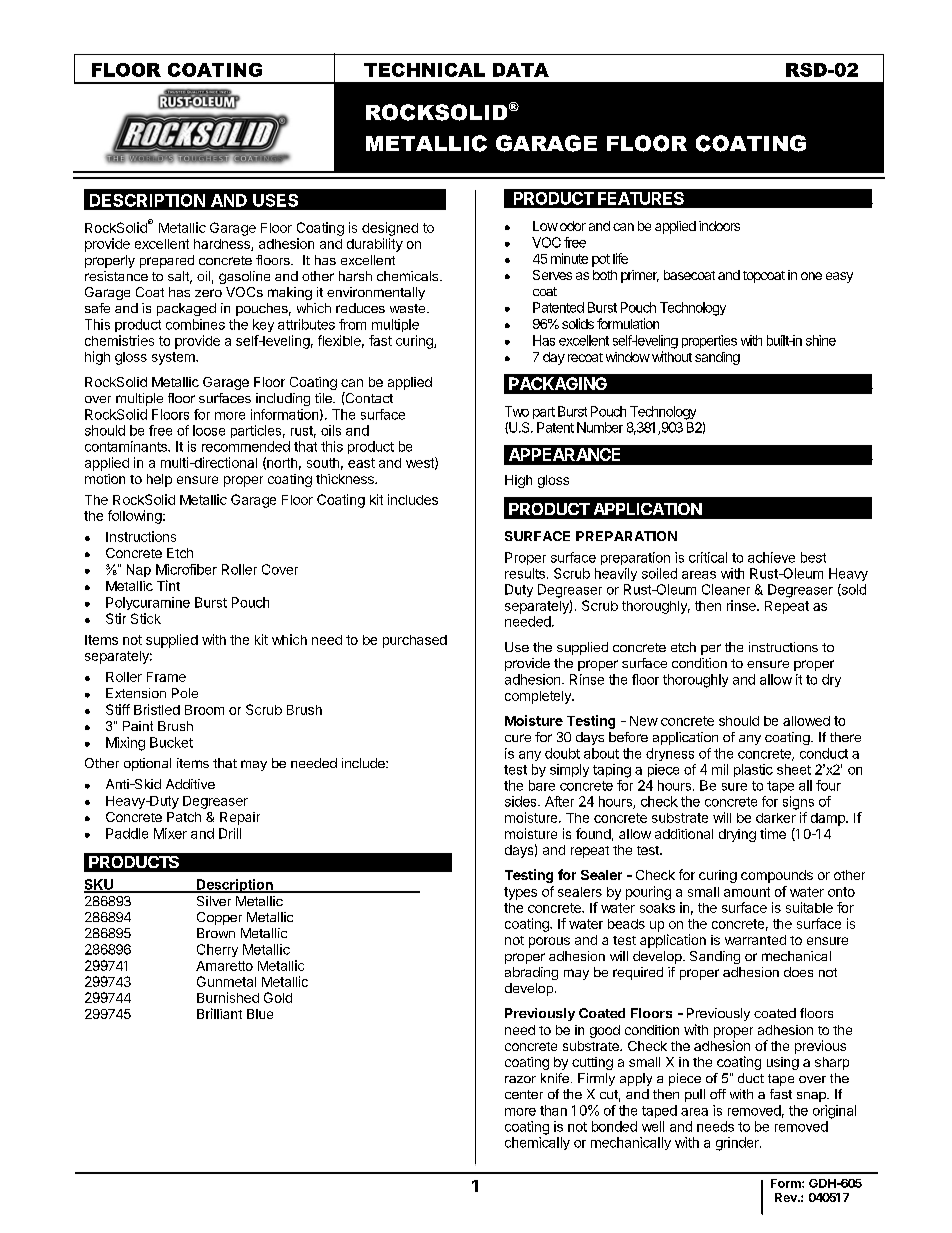 The image size is (952, 1233). I want to click on Mixer, so click(170, 833).
